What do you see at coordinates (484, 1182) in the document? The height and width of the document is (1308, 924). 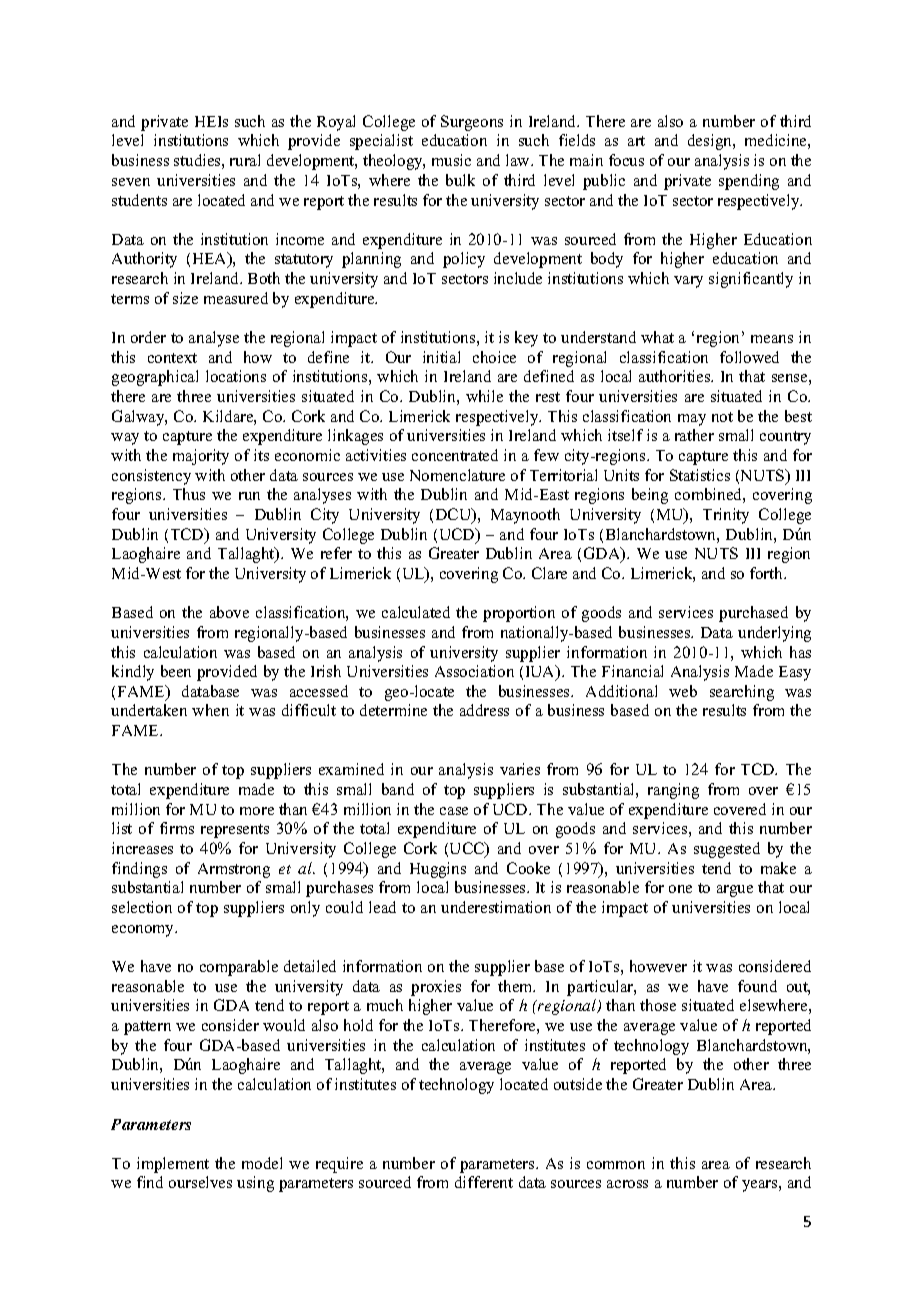 I see `different` at bounding box center [484, 1182].
